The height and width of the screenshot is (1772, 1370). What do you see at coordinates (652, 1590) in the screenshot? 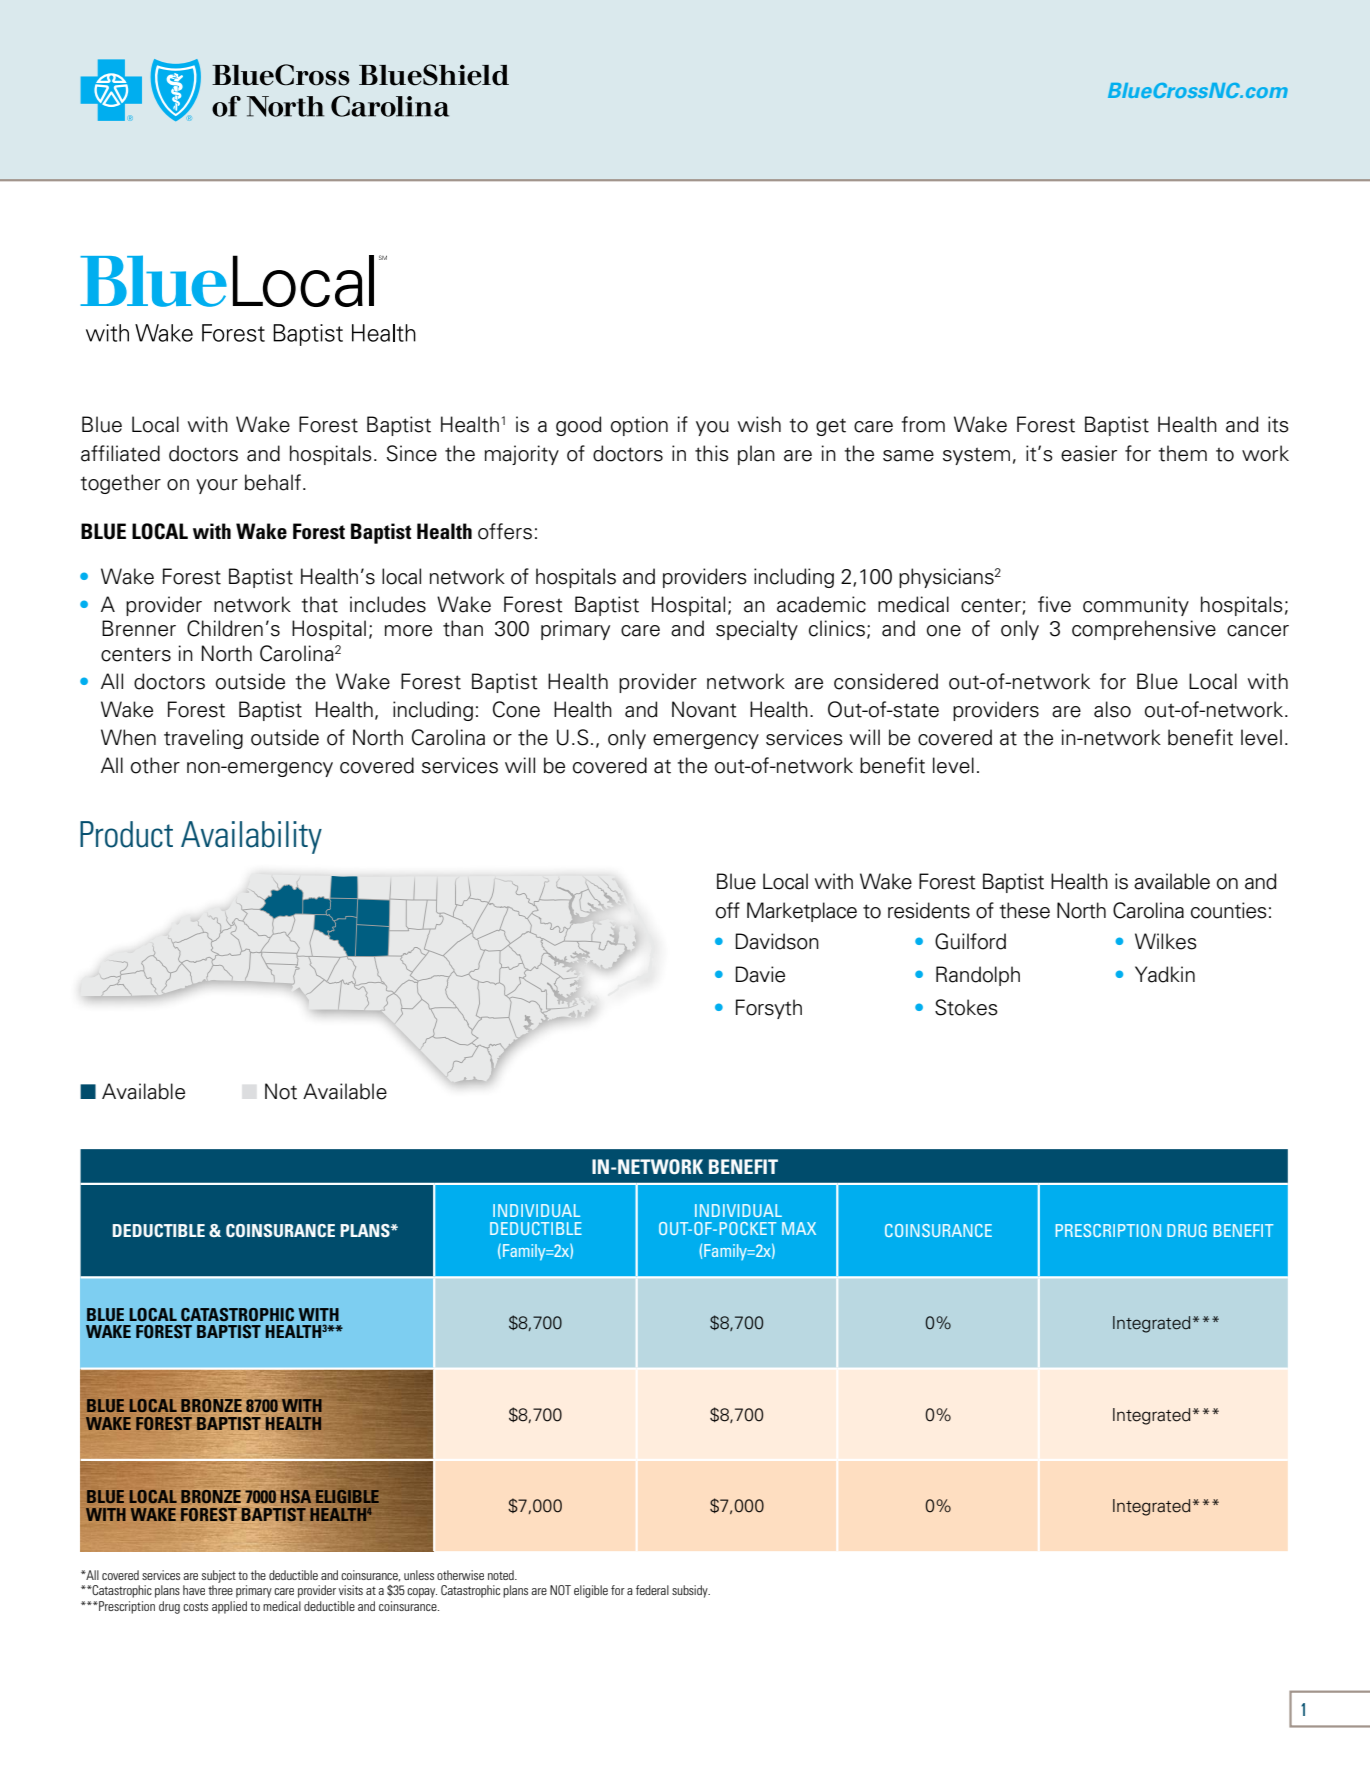
I see `federal` at bounding box center [652, 1590].
